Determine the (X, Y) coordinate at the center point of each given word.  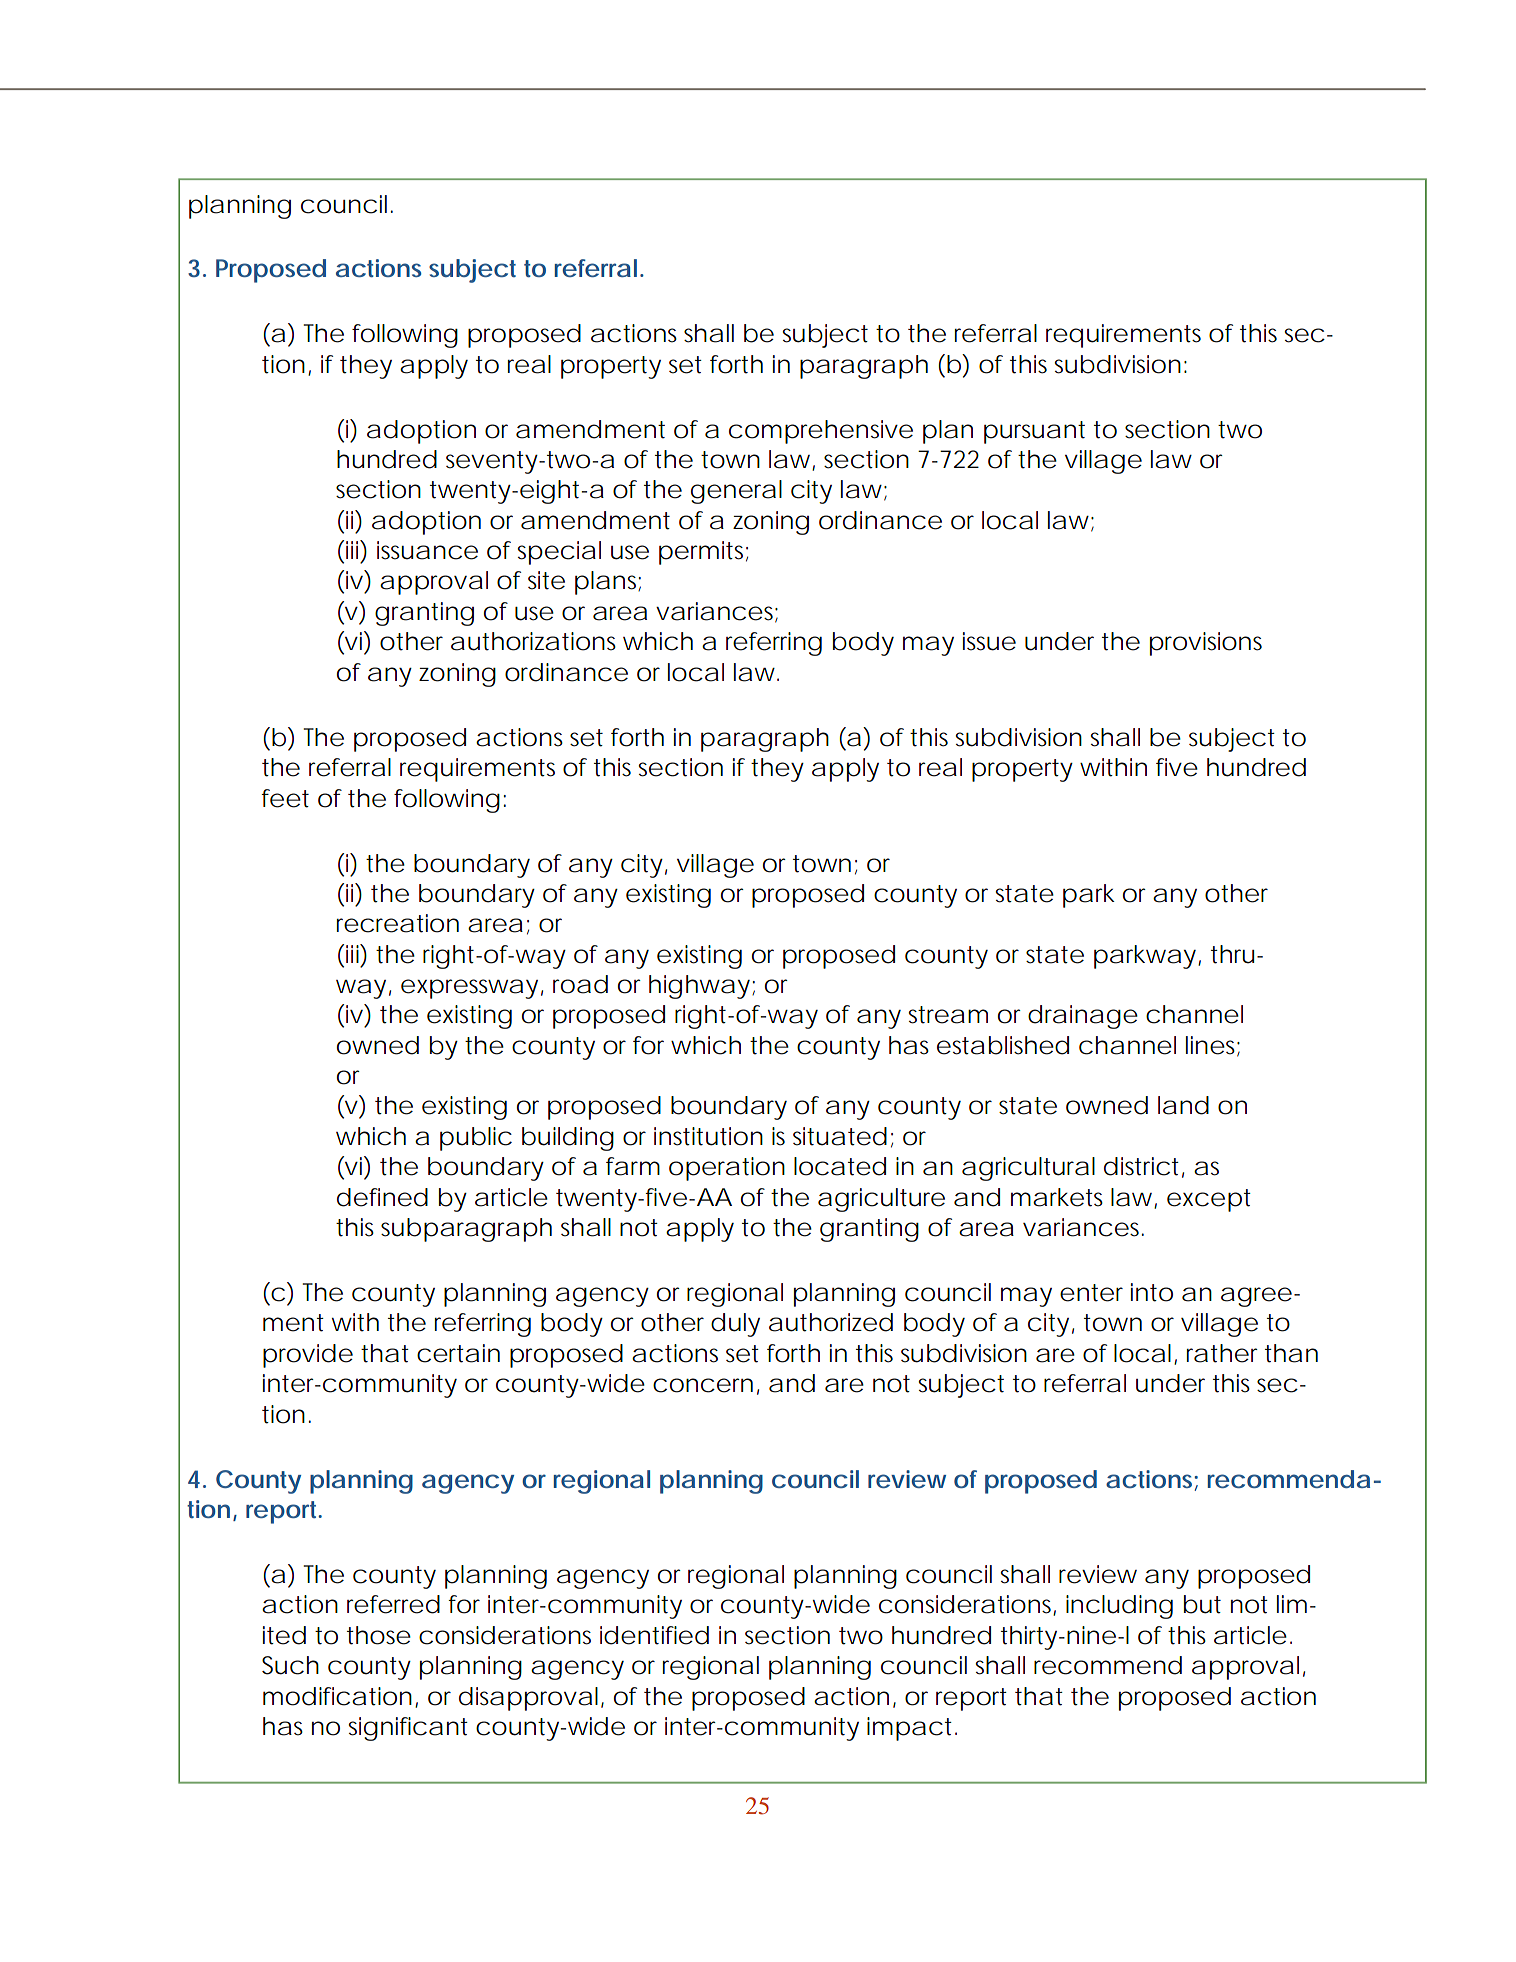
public (476, 1139)
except (1209, 1200)
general (736, 492)
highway (699, 987)
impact (911, 1729)
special (559, 553)
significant (408, 1729)
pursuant (1034, 432)
